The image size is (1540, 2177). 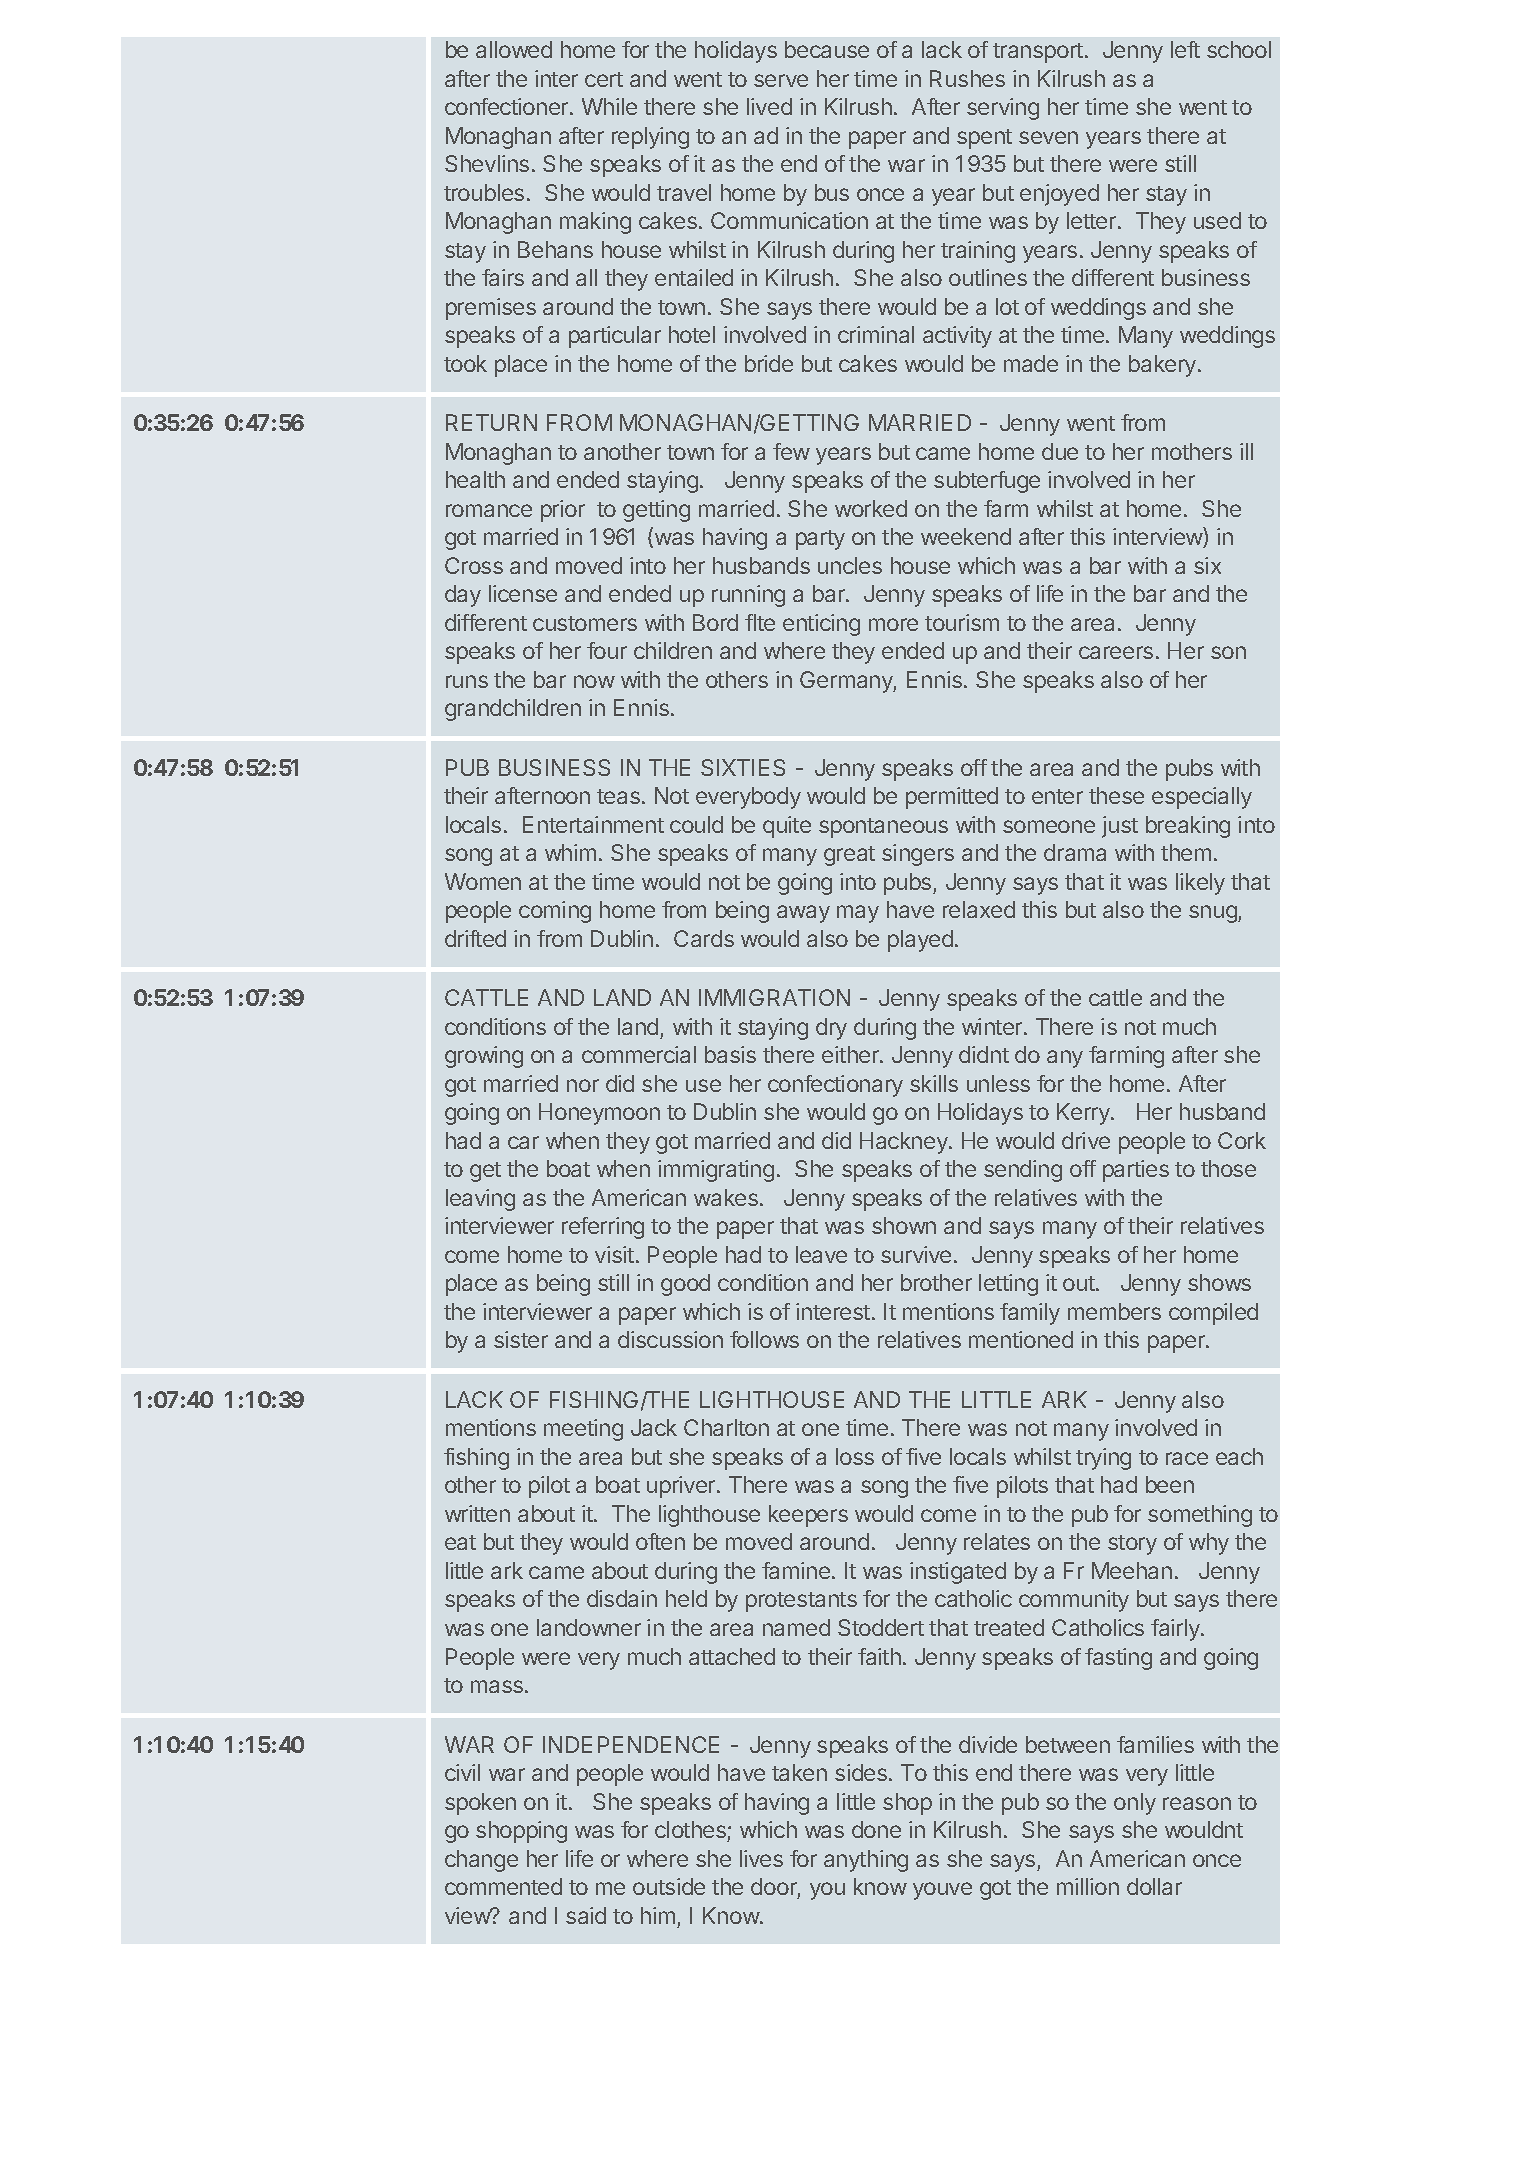 What do you see at coordinates (1214, 914) in the screenshot?
I see `snug` at bounding box center [1214, 914].
